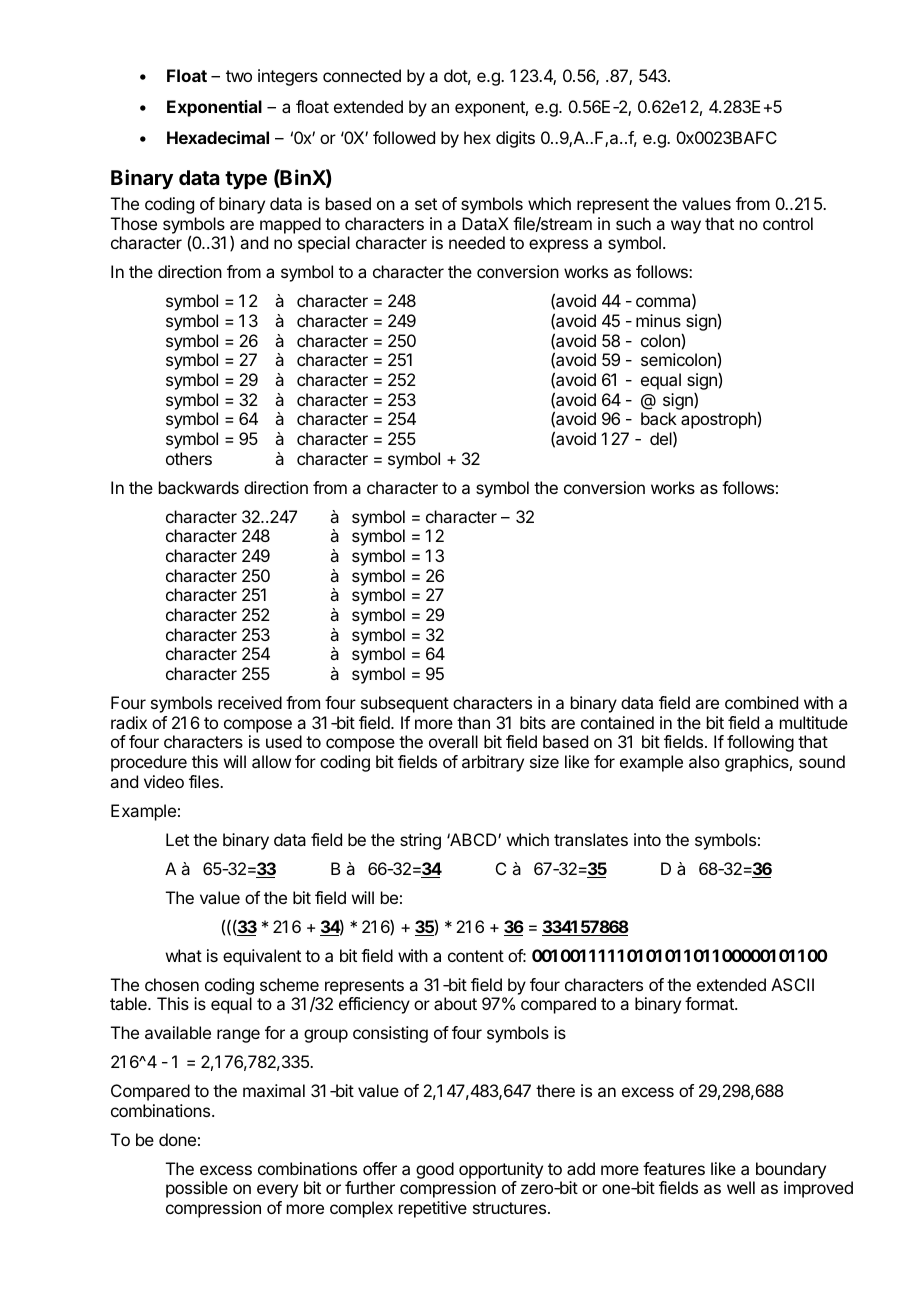 This screenshot has height=1307, width=924. What do you see at coordinates (515, 139) in the screenshot?
I see `digits` at bounding box center [515, 139].
